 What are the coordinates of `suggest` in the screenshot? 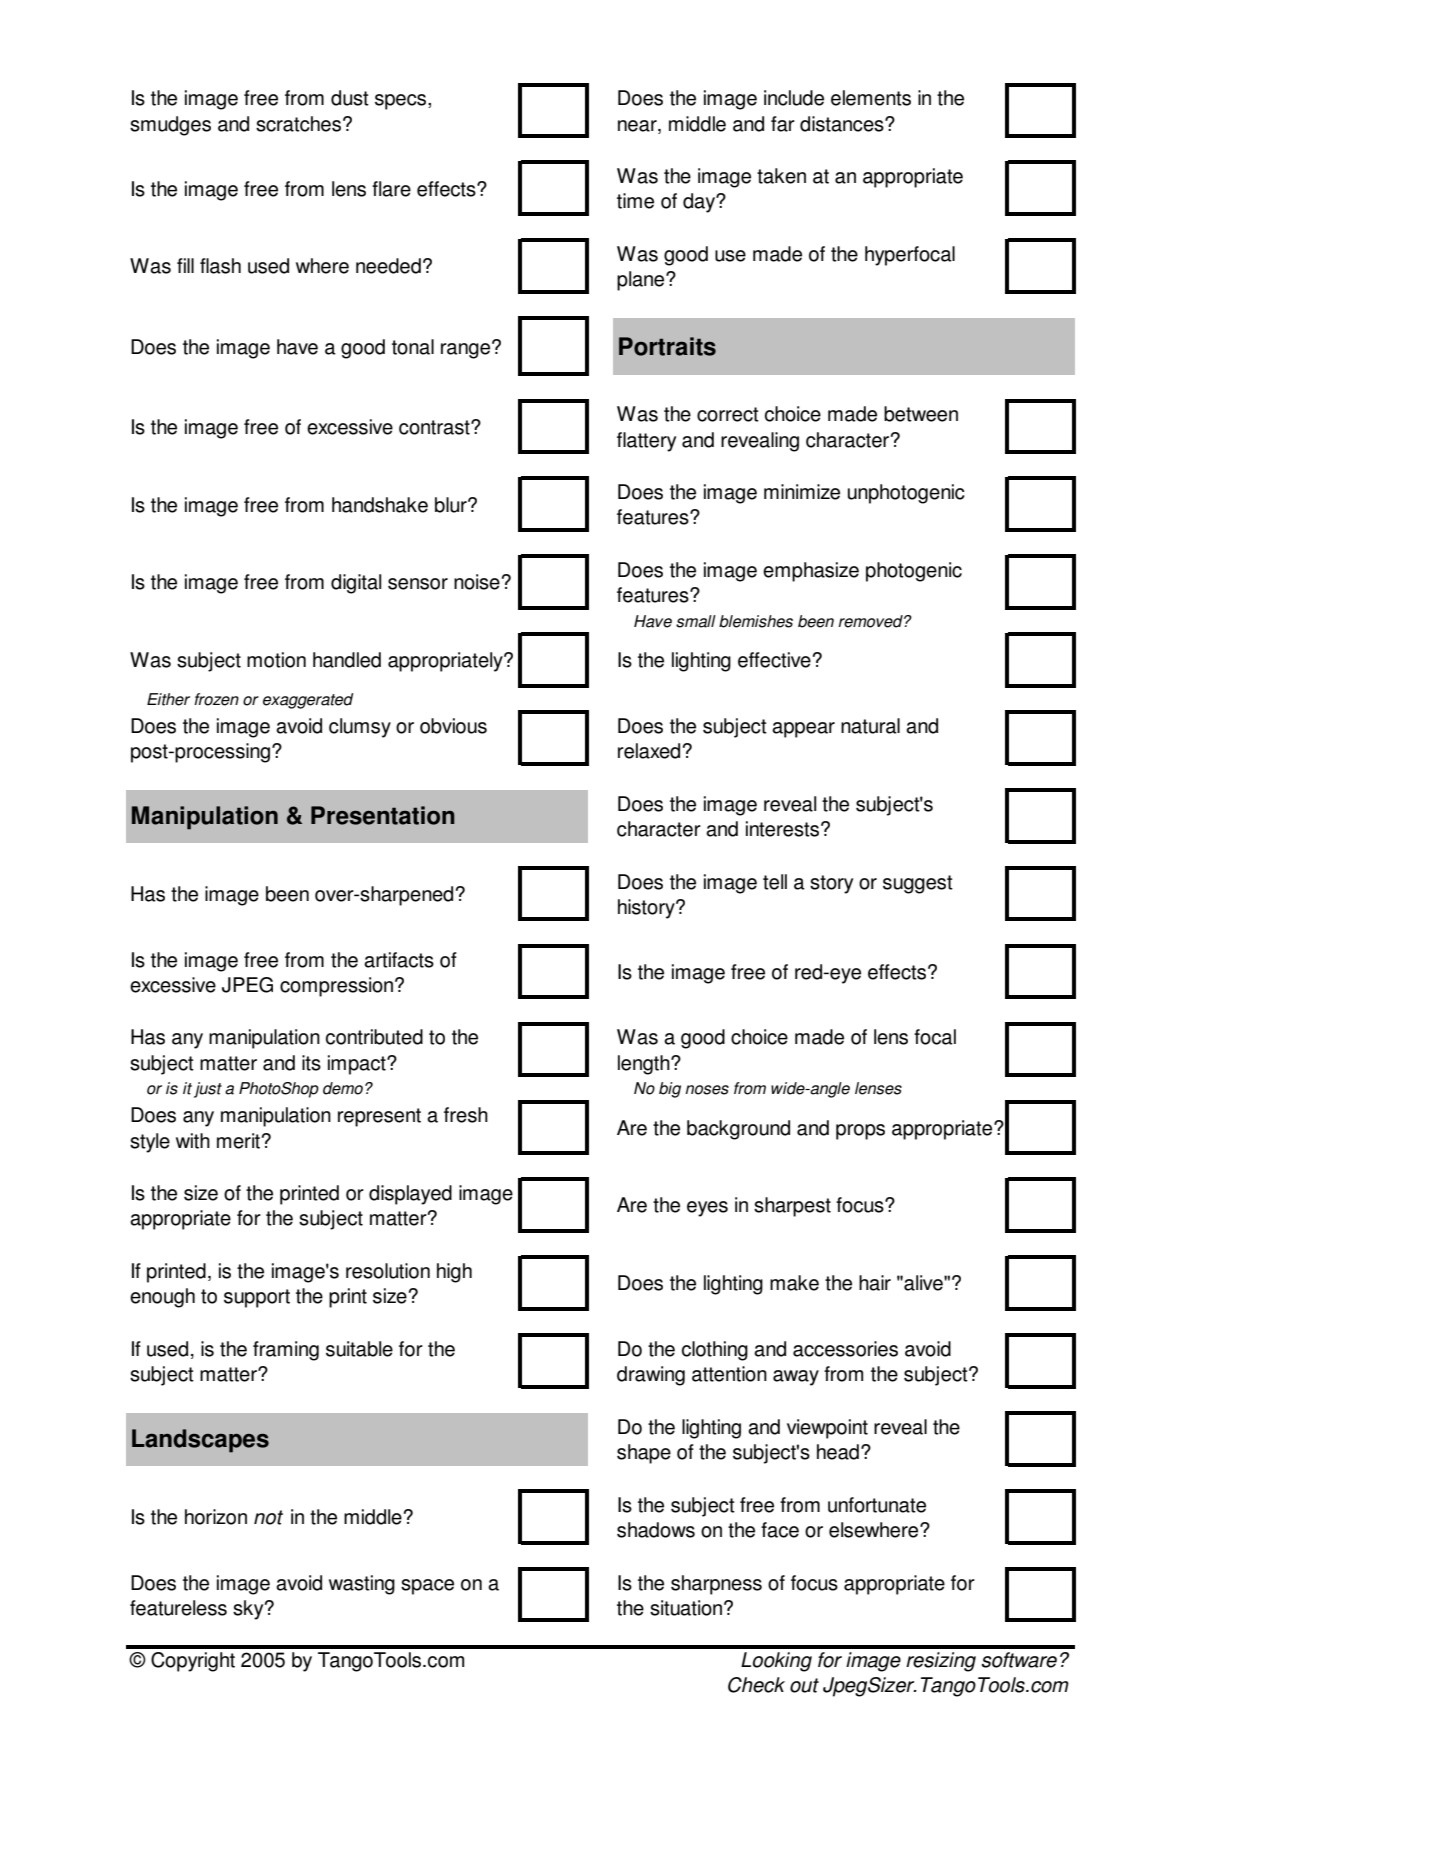 It's located at (918, 884).
